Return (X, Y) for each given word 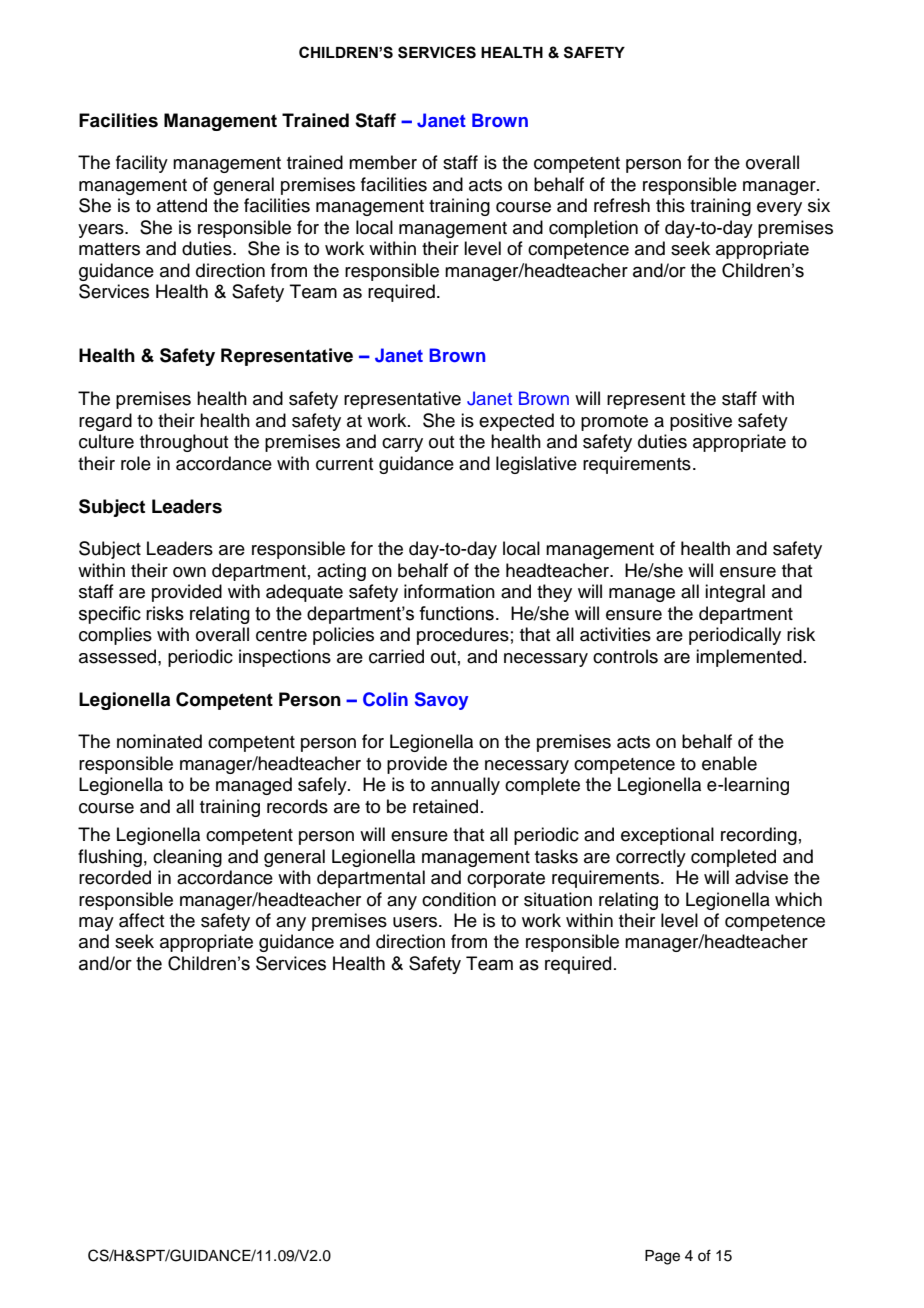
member (383, 162)
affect (141, 920)
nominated (159, 741)
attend (182, 205)
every (779, 209)
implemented (749, 658)
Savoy (441, 701)
